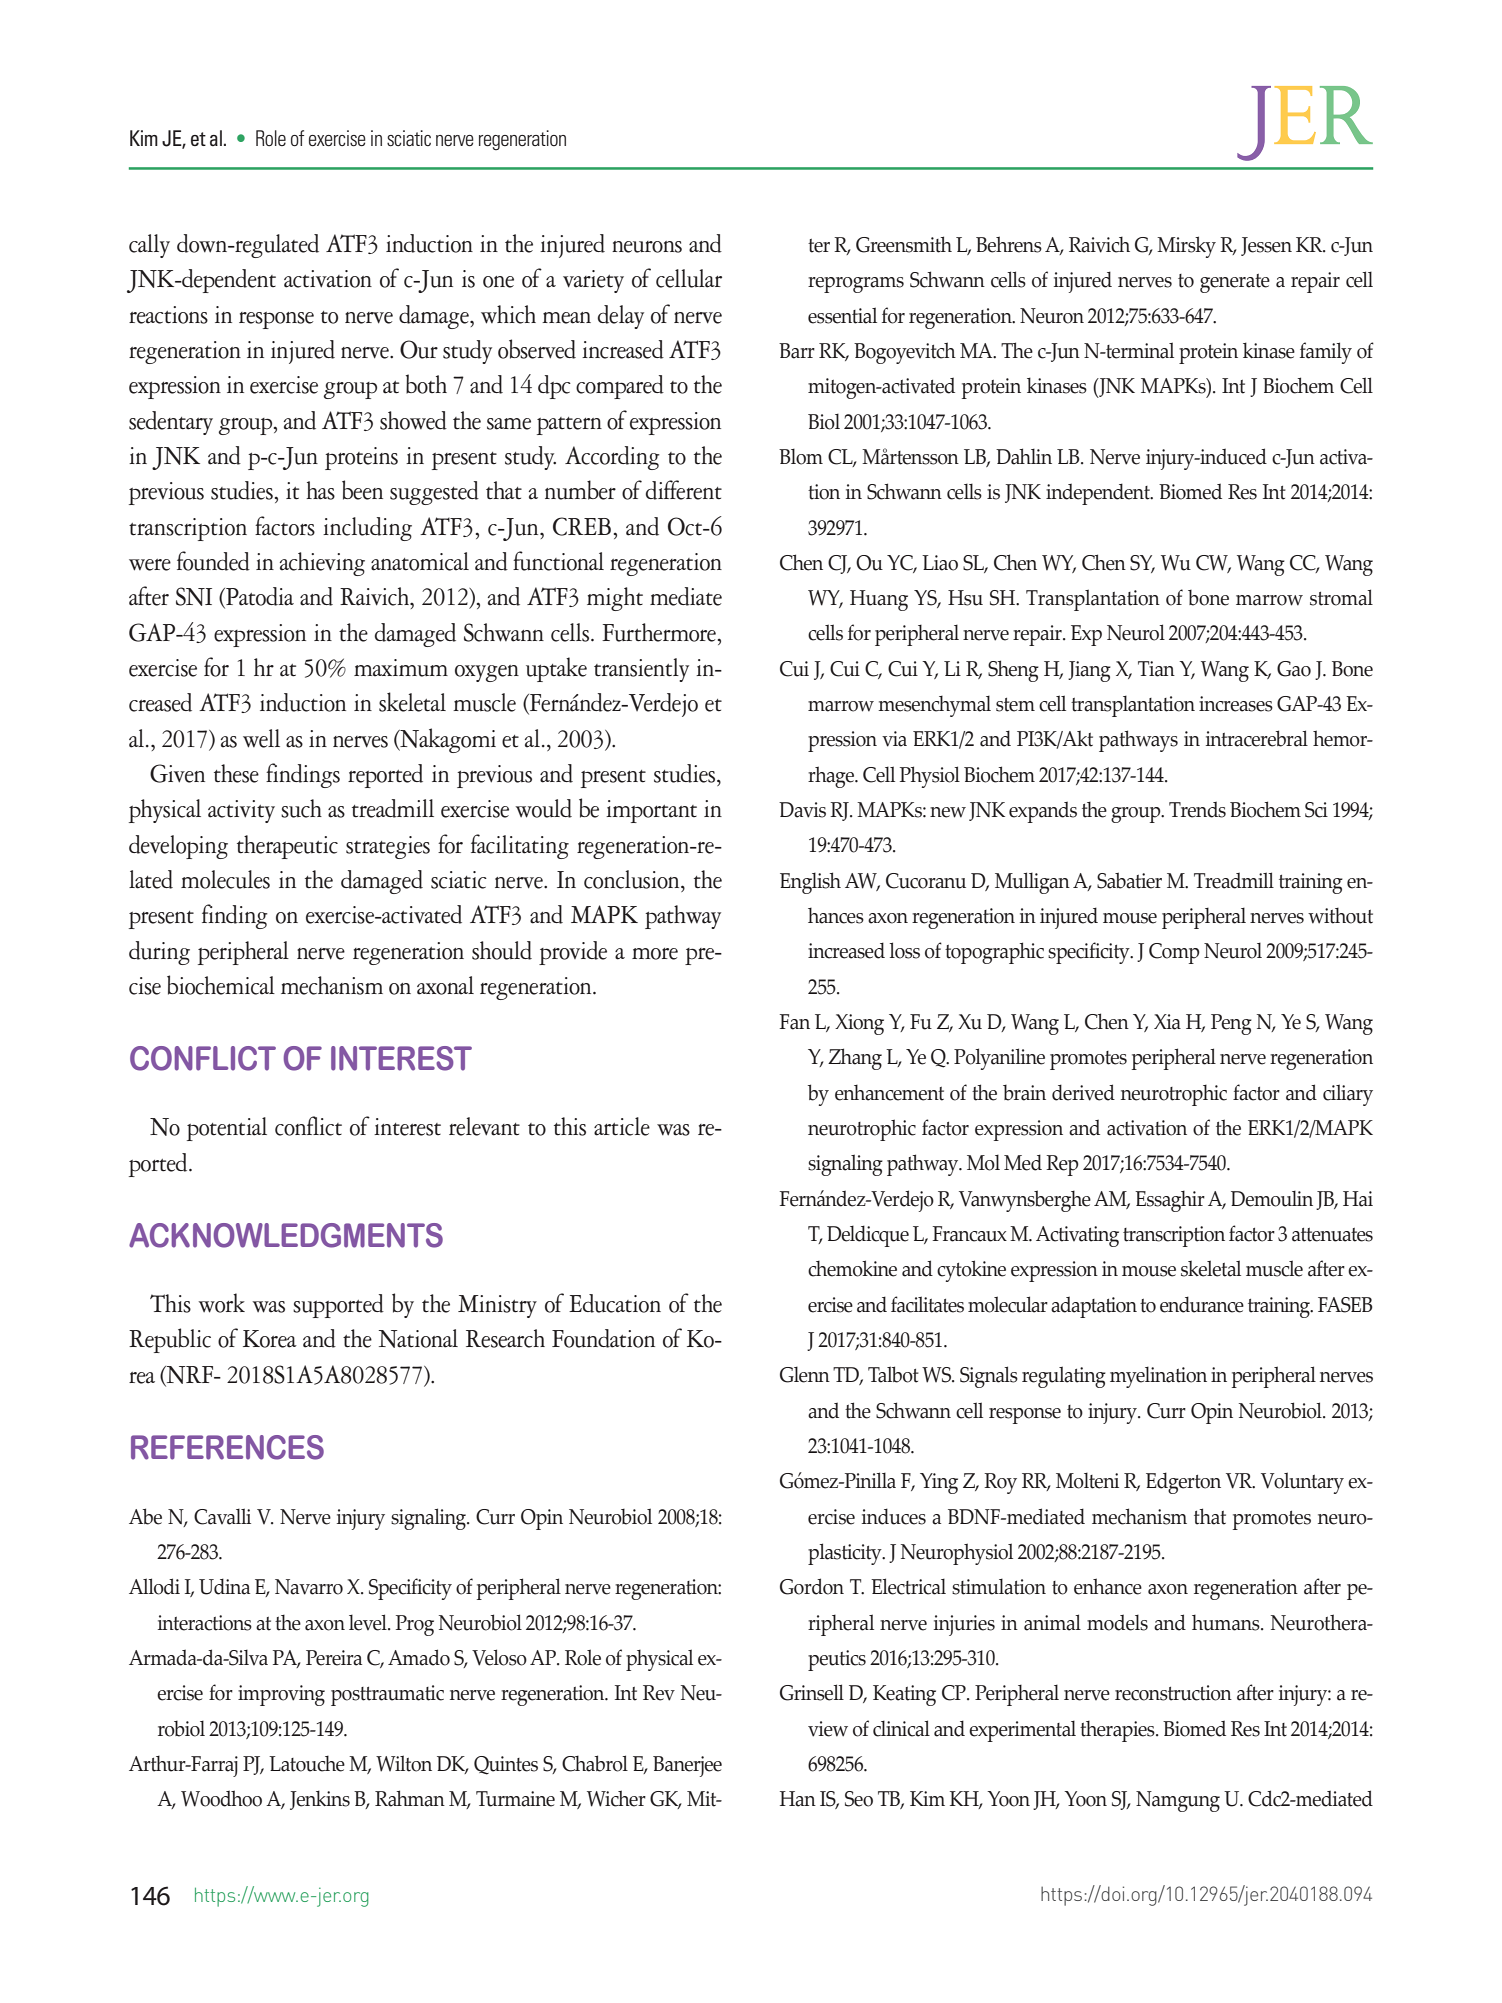 The image size is (1502, 2003). I want to click on endurance, so click(1202, 1304).
